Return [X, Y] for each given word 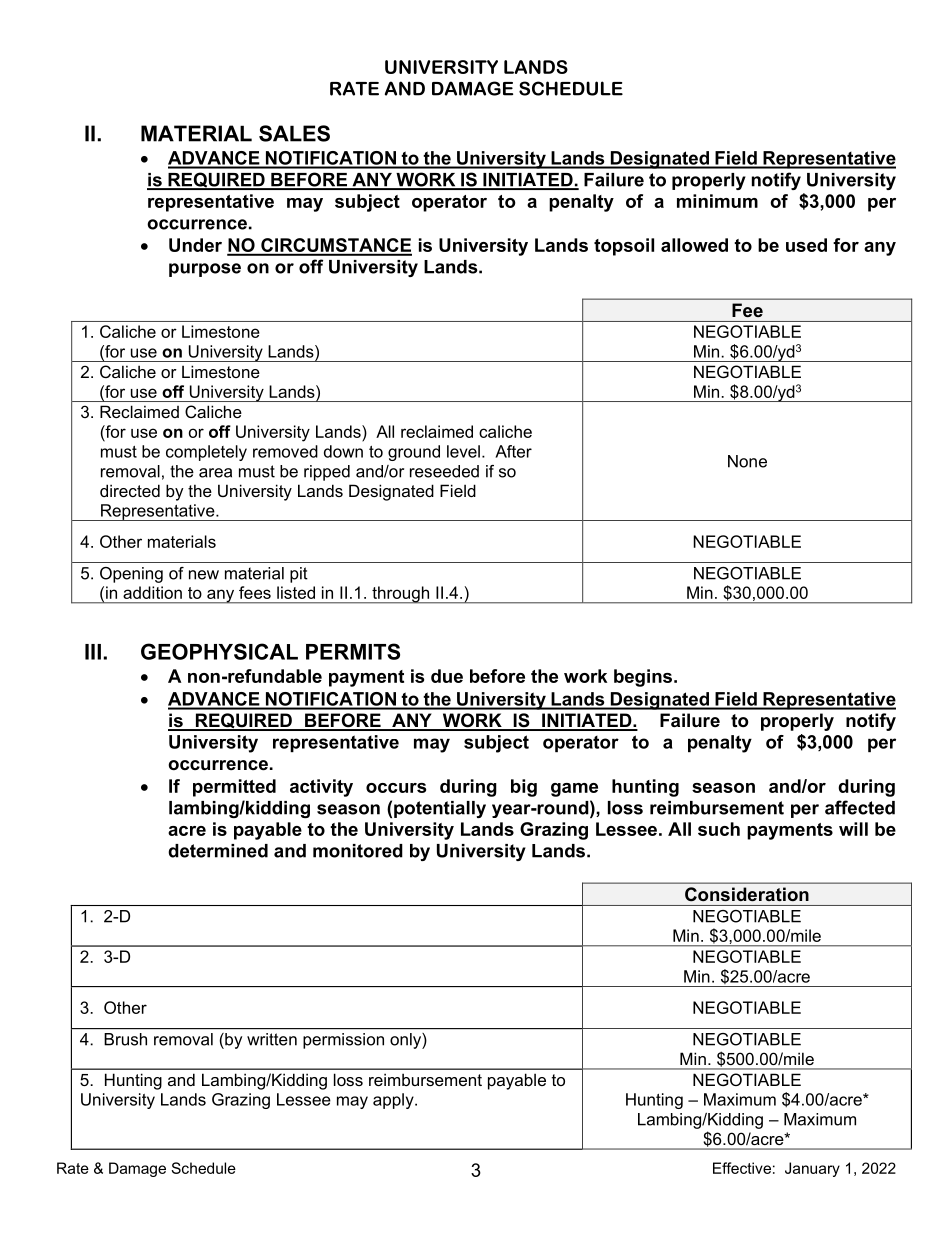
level [463, 451]
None [747, 461]
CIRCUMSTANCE [335, 246]
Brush [125, 1039]
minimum [717, 201]
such [719, 829]
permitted [234, 788]
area [215, 473]
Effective [742, 1168]
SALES [294, 133]
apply [394, 1101]
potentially [440, 809]
